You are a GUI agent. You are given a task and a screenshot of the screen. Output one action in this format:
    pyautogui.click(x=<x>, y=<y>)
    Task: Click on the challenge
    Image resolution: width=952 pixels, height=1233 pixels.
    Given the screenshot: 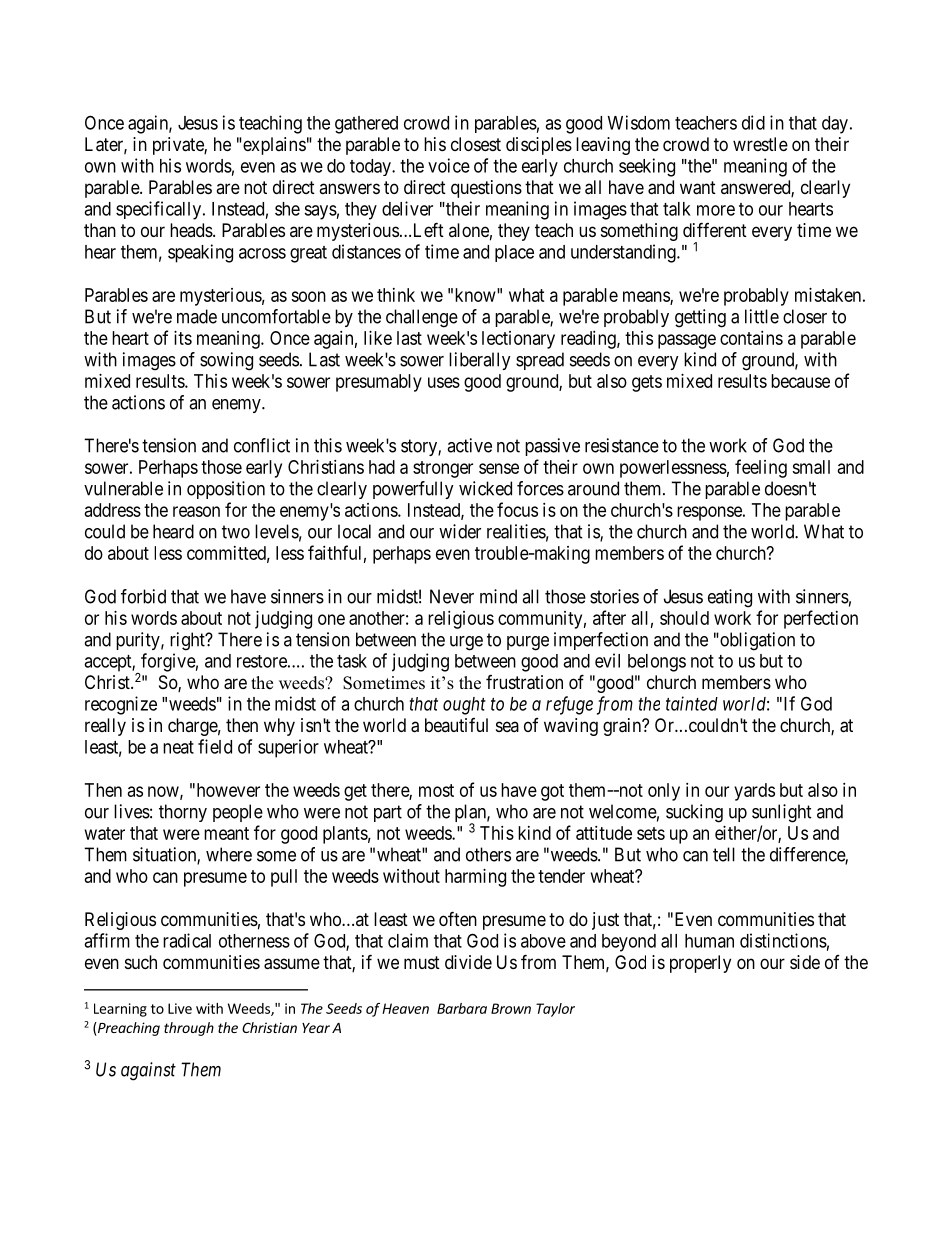 What is the action you would take?
    pyautogui.click(x=422, y=318)
